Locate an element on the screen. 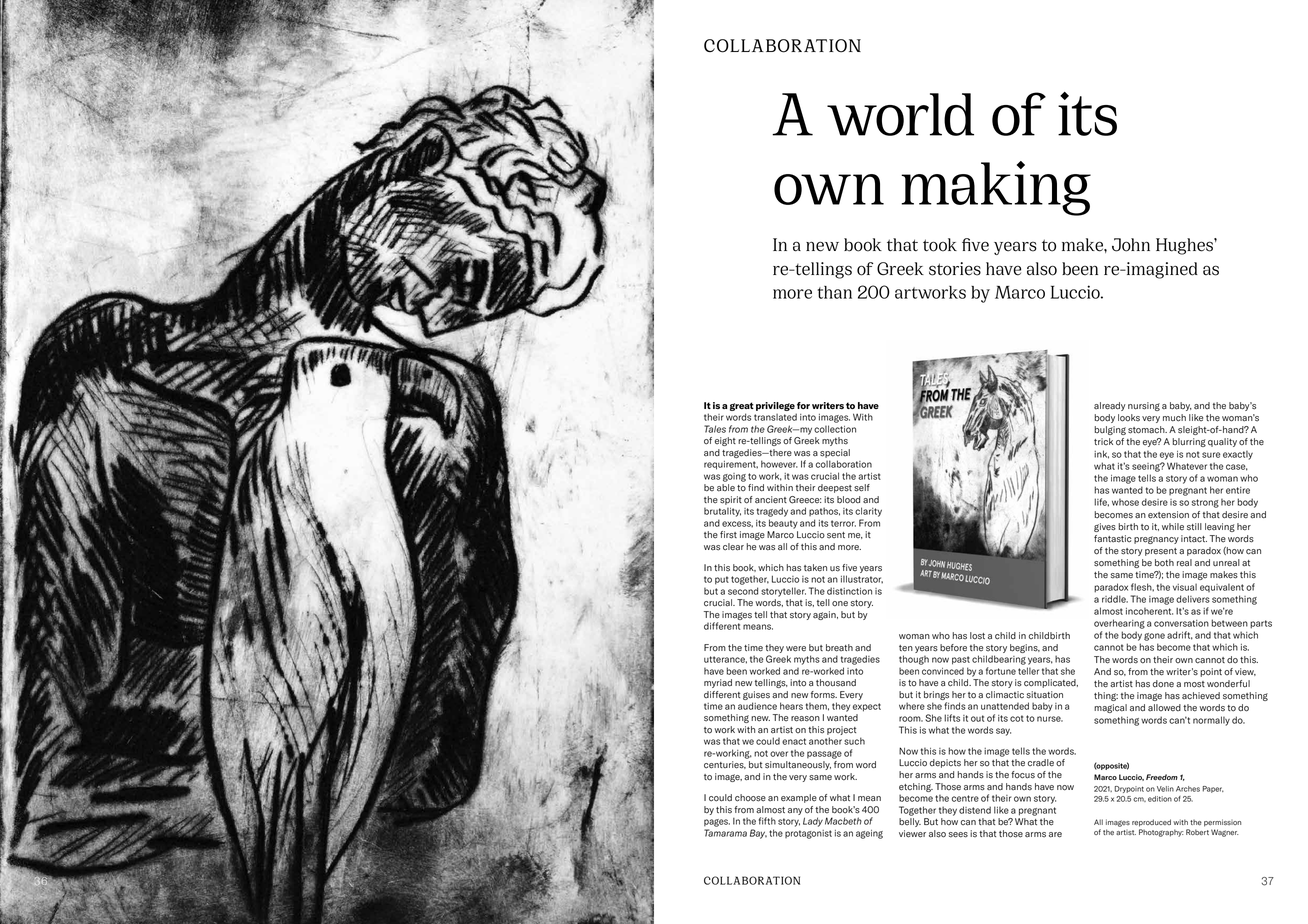 The image size is (1308, 924). sure is located at coordinates (1211, 455).
